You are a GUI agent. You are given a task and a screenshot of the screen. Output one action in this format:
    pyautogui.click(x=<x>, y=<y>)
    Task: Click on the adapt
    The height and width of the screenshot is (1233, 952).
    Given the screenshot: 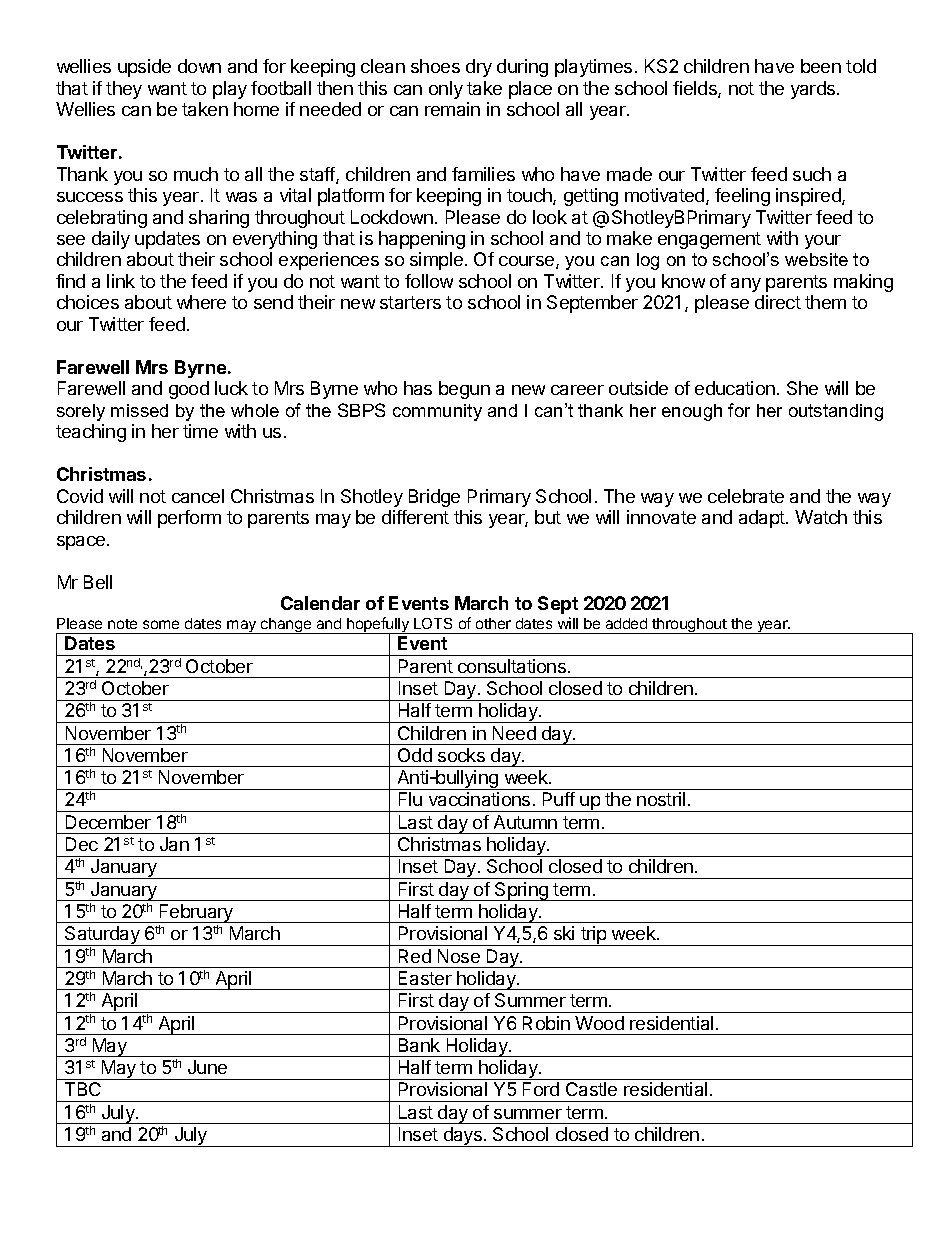 What is the action you would take?
    pyautogui.click(x=763, y=519)
